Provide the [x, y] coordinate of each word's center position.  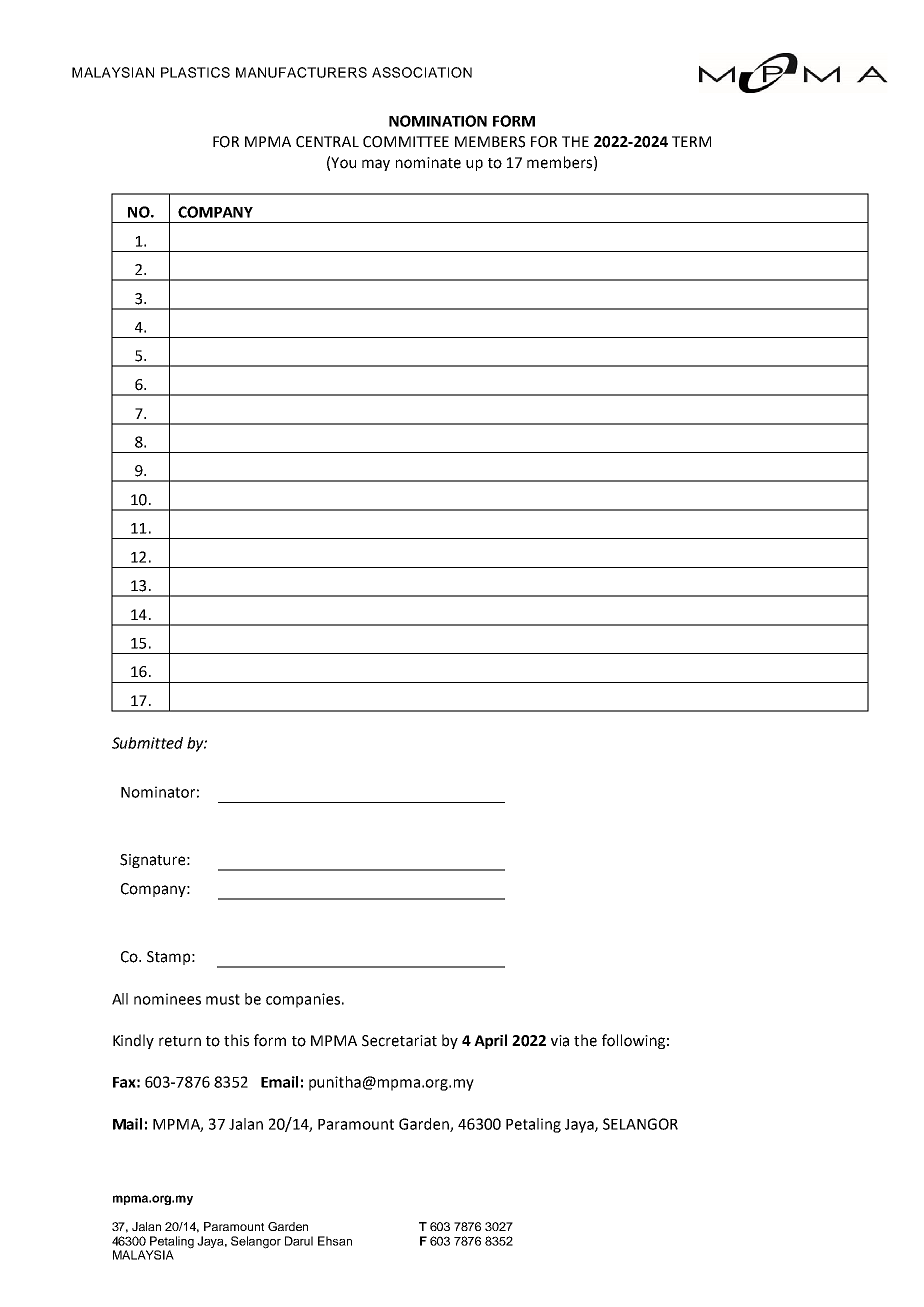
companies [303, 1000]
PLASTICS [195, 72]
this [236, 1040]
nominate [428, 163]
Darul [299, 1241]
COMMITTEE [406, 142]
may [376, 165]
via [560, 1041]
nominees [167, 999]
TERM [691, 141]
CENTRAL [327, 142]
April [490, 1041]
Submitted [147, 743]
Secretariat [399, 1041]
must [223, 999]
